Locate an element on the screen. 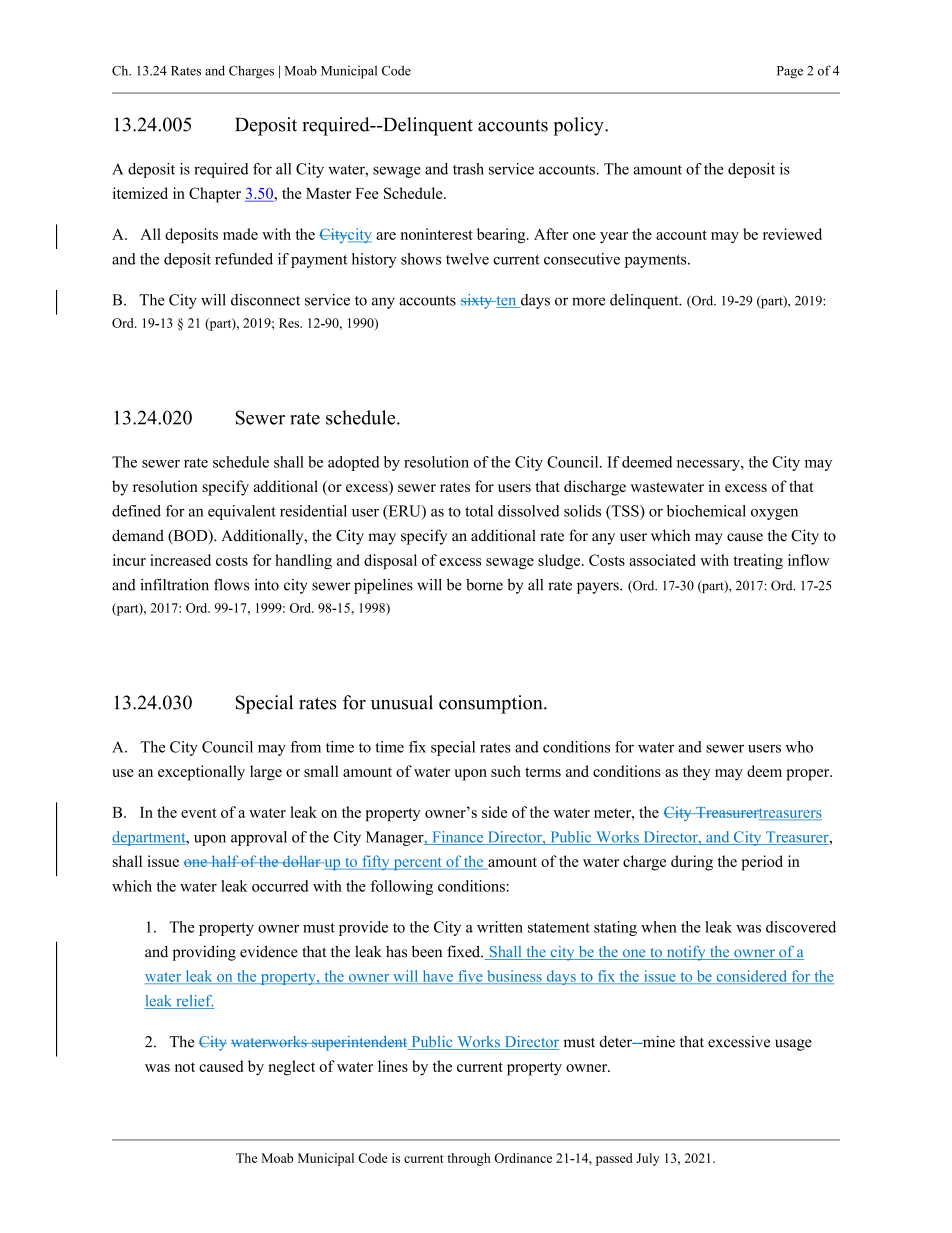 The width and height of the screenshot is (952, 1233). biochemical is located at coordinates (706, 511).
